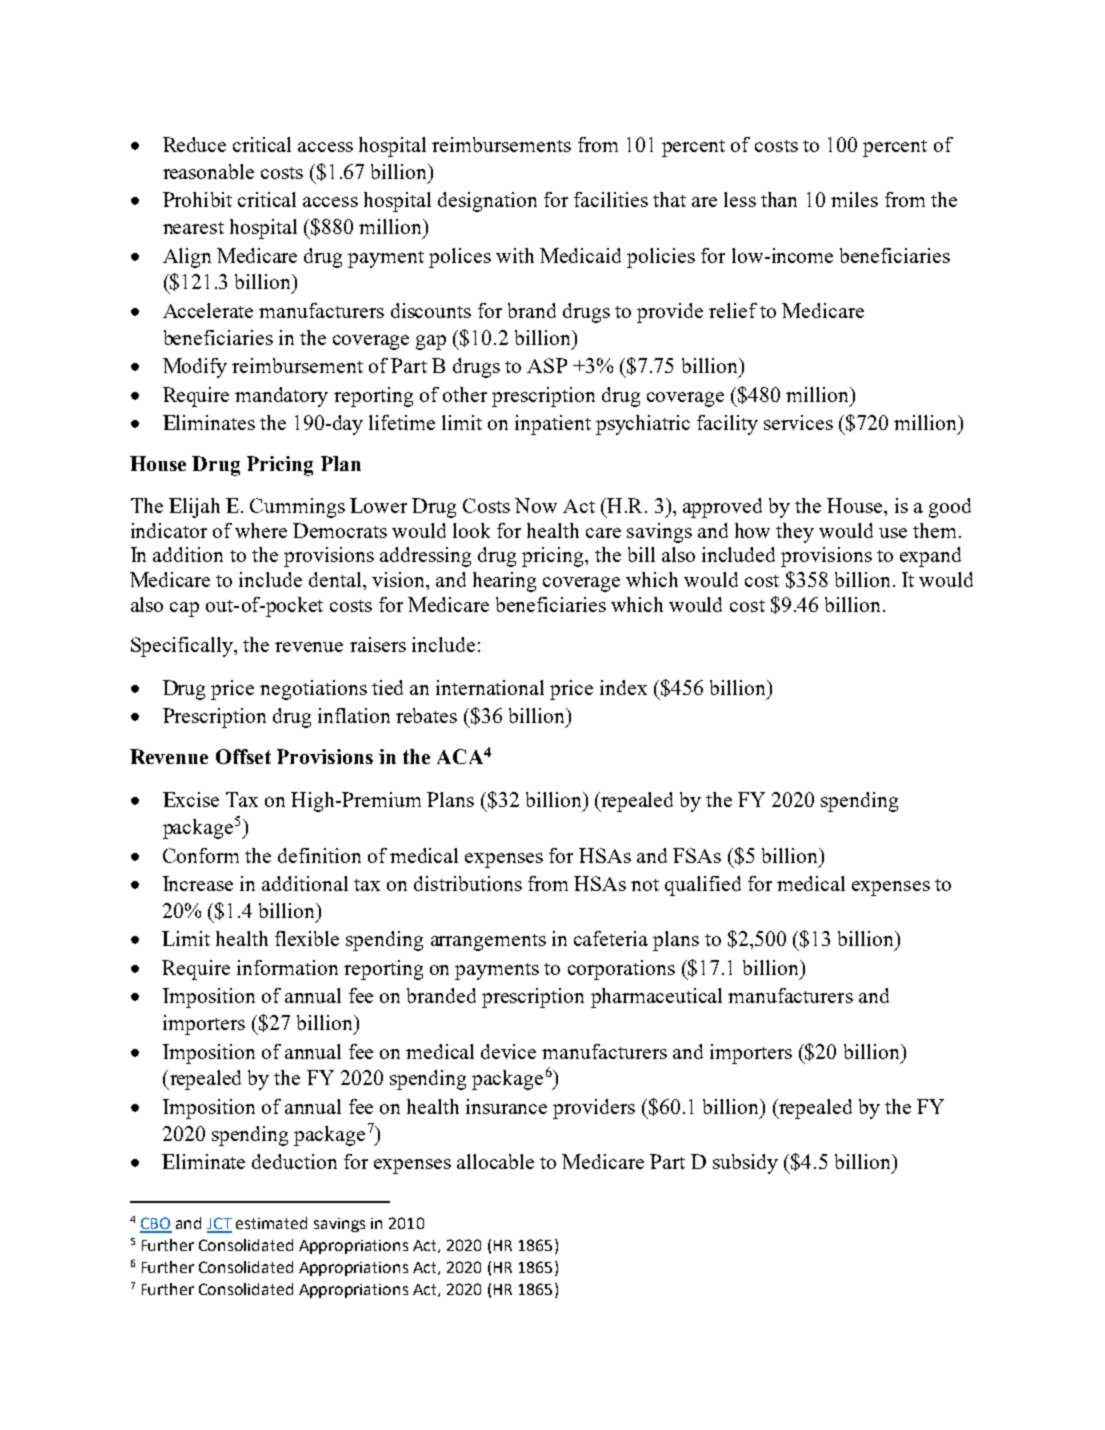 The width and height of the screenshot is (1105, 1430). Describe the element at coordinates (506, 1106) in the screenshot. I see `insurance` at that location.
